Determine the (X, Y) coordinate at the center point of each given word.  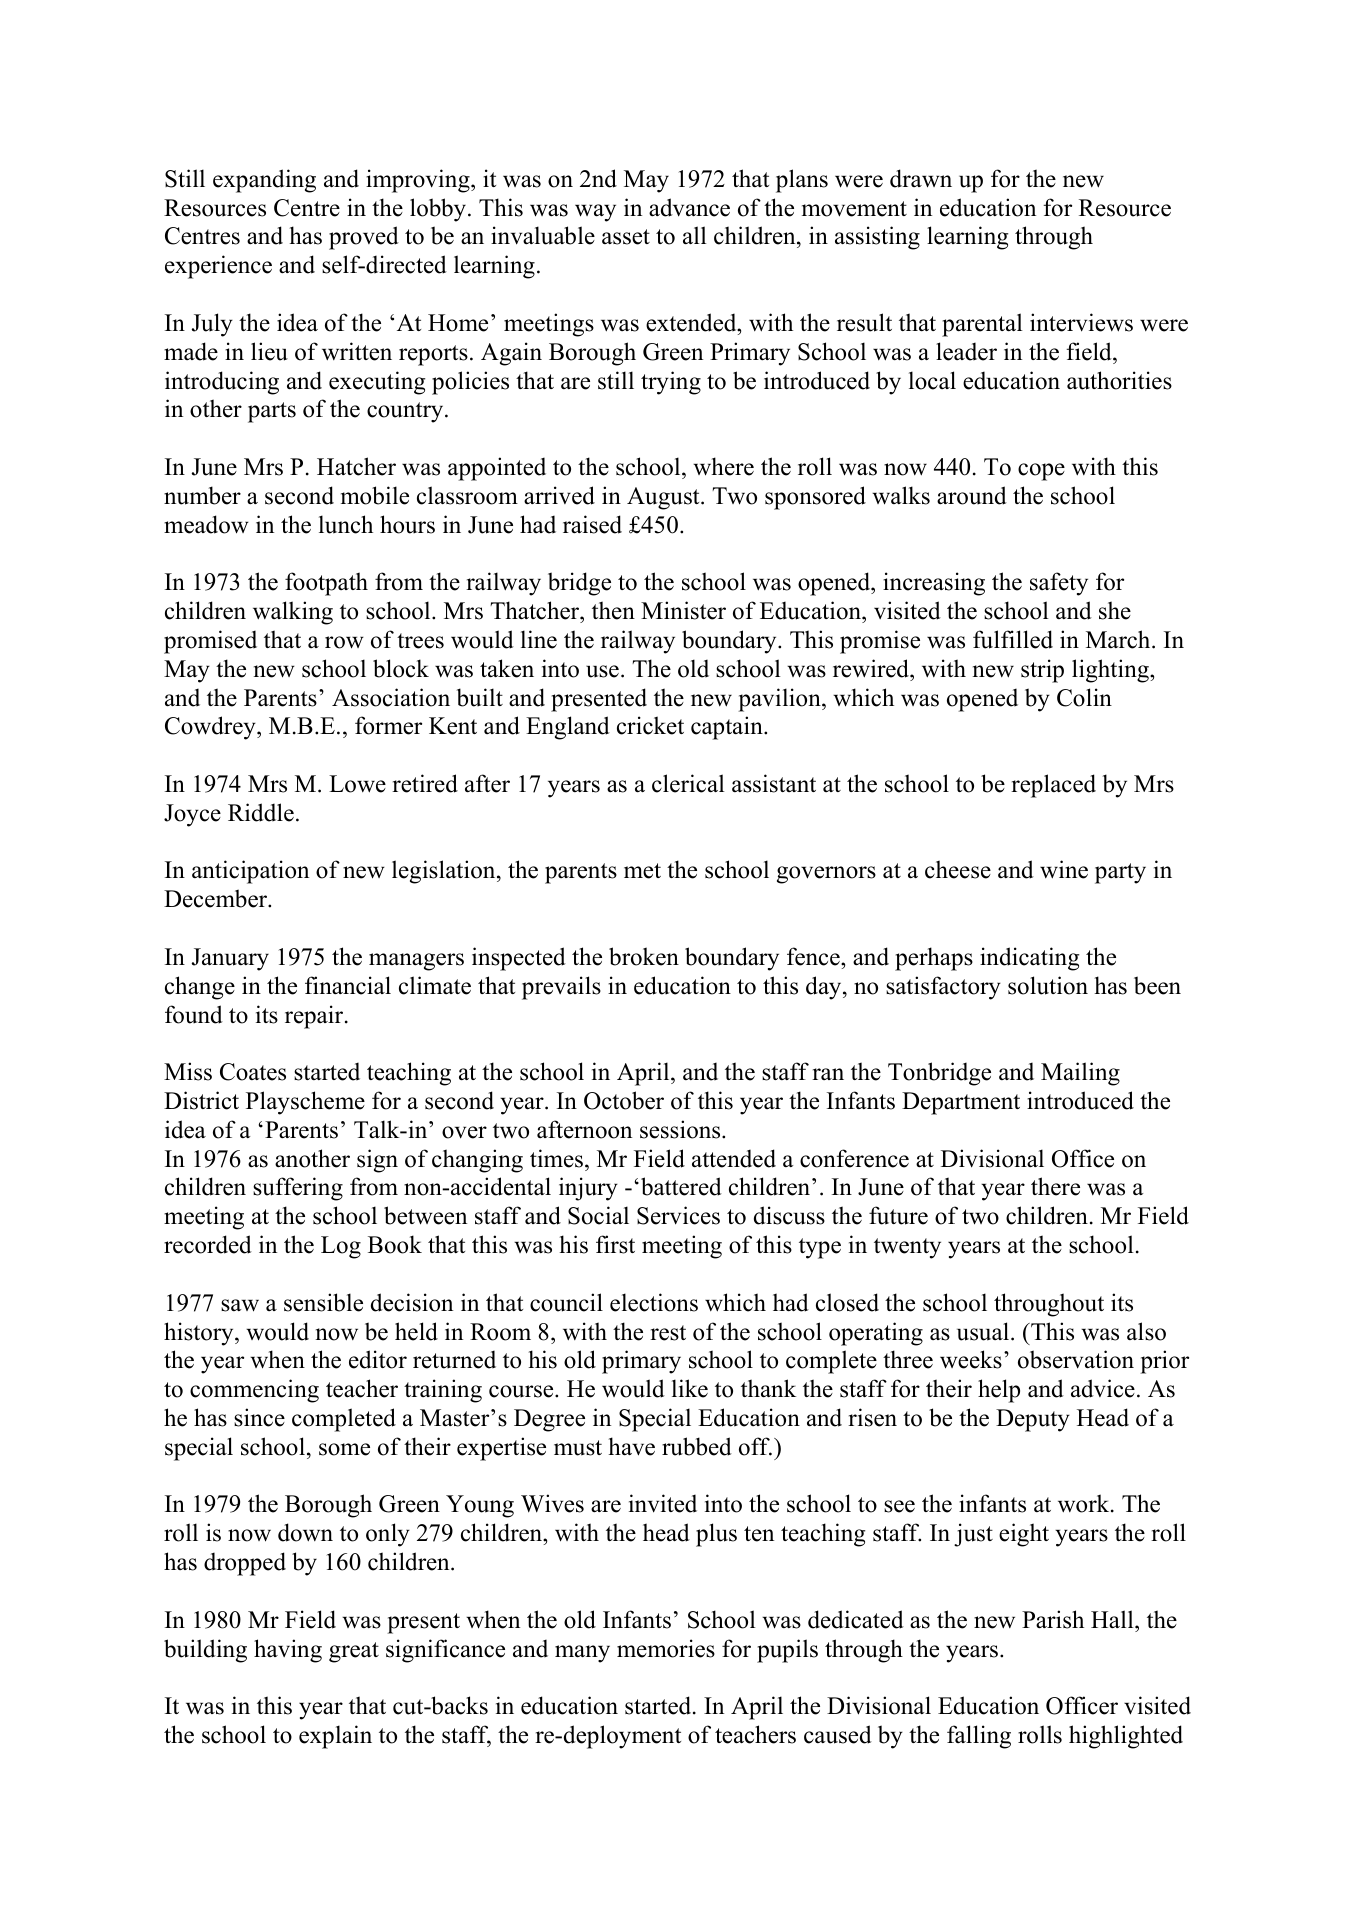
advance (689, 207)
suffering (298, 1189)
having (288, 1651)
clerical (688, 783)
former (388, 725)
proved (364, 238)
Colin (1084, 697)
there (1055, 1186)
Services (678, 1215)
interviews (1081, 322)
